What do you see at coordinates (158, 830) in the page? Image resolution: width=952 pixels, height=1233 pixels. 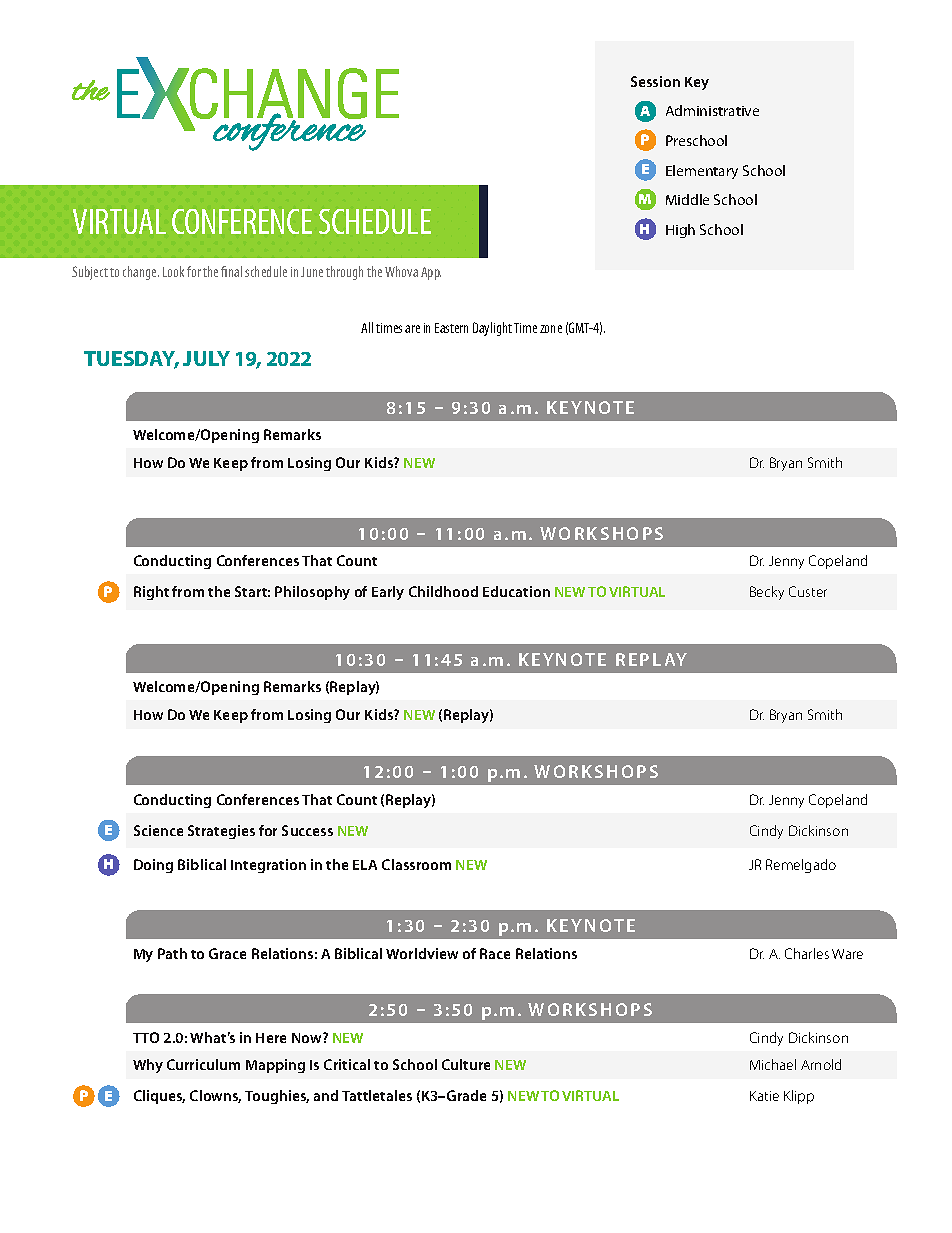 I see `Science` at bounding box center [158, 830].
